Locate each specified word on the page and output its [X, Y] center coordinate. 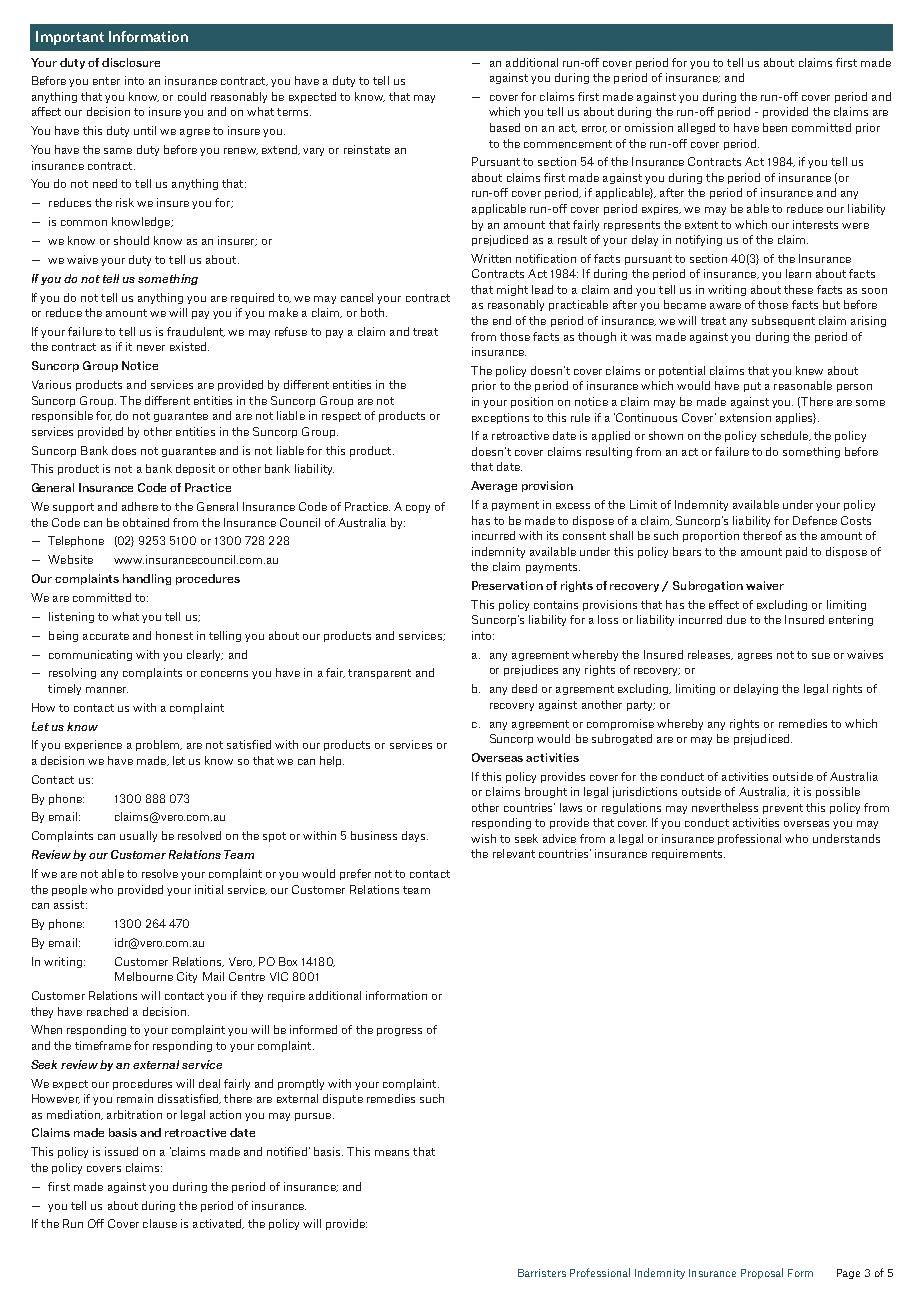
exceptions [500, 418]
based [505, 127]
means [392, 1153]
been [775, 127]
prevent [783, 809]
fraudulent [196, 332]
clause [160, 1223]
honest [174, 635]
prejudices [531, 670]
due [736, 619]
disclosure [131, 62]
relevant [514, 853]
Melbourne [144, 976]
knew [809, 370]
